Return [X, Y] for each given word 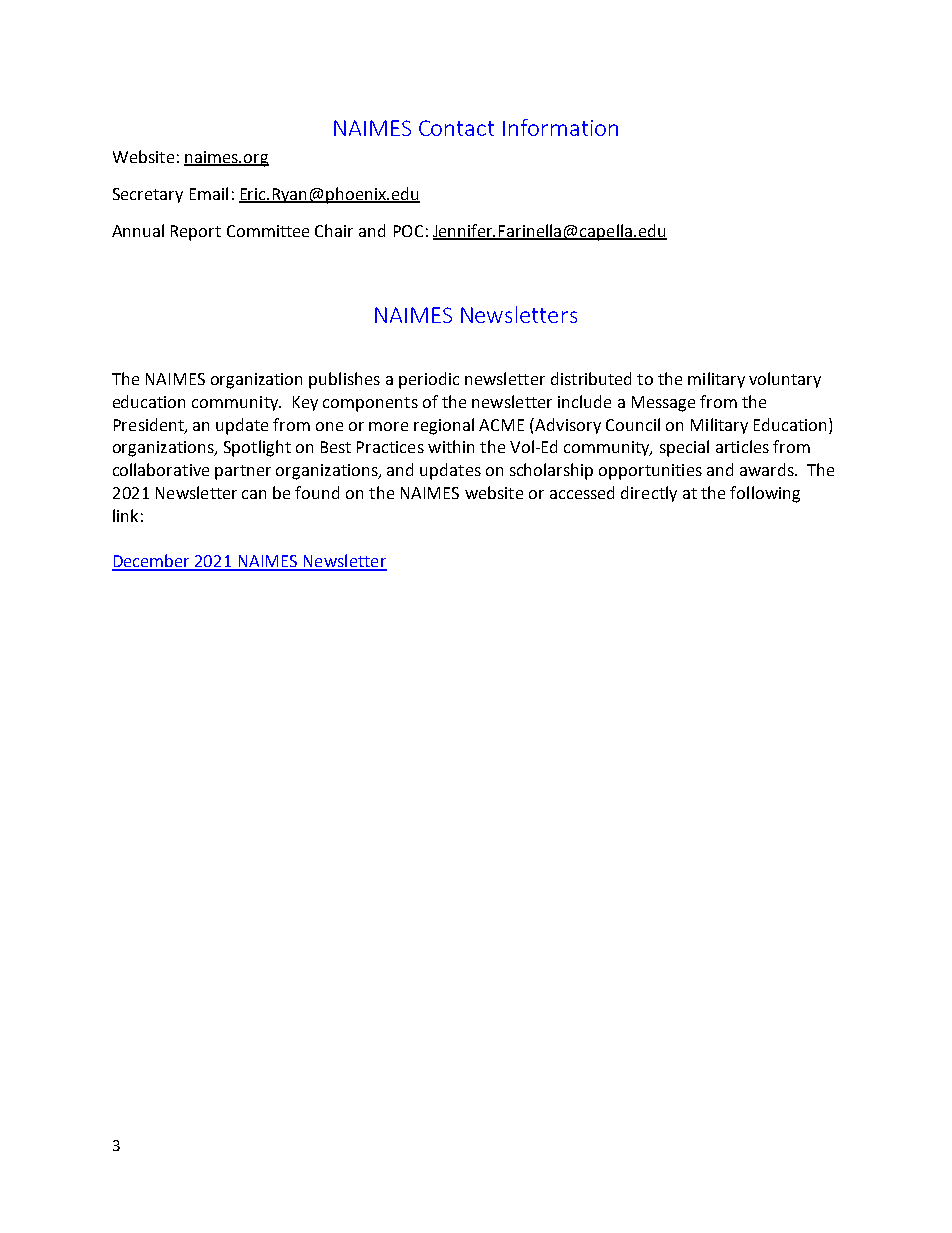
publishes [344, 380]
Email [209, 193]
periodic [429, 380]
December [152, 562]
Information [560, 127]
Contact [456, 128]
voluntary [785, 380]
